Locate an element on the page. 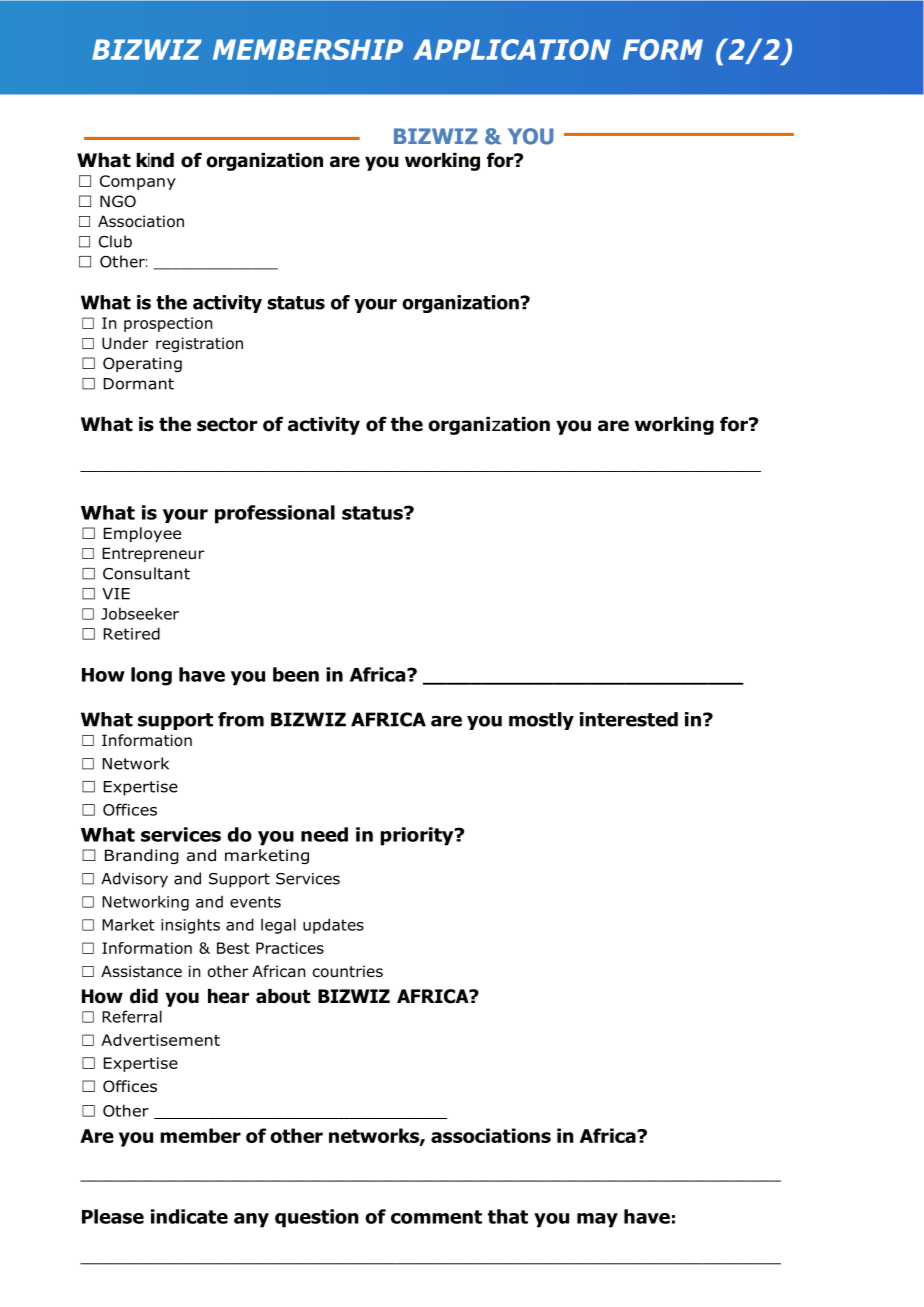 Image resolution: width=924 pixels, height=1307 pixels. been is located at coordinates (296, 674).
